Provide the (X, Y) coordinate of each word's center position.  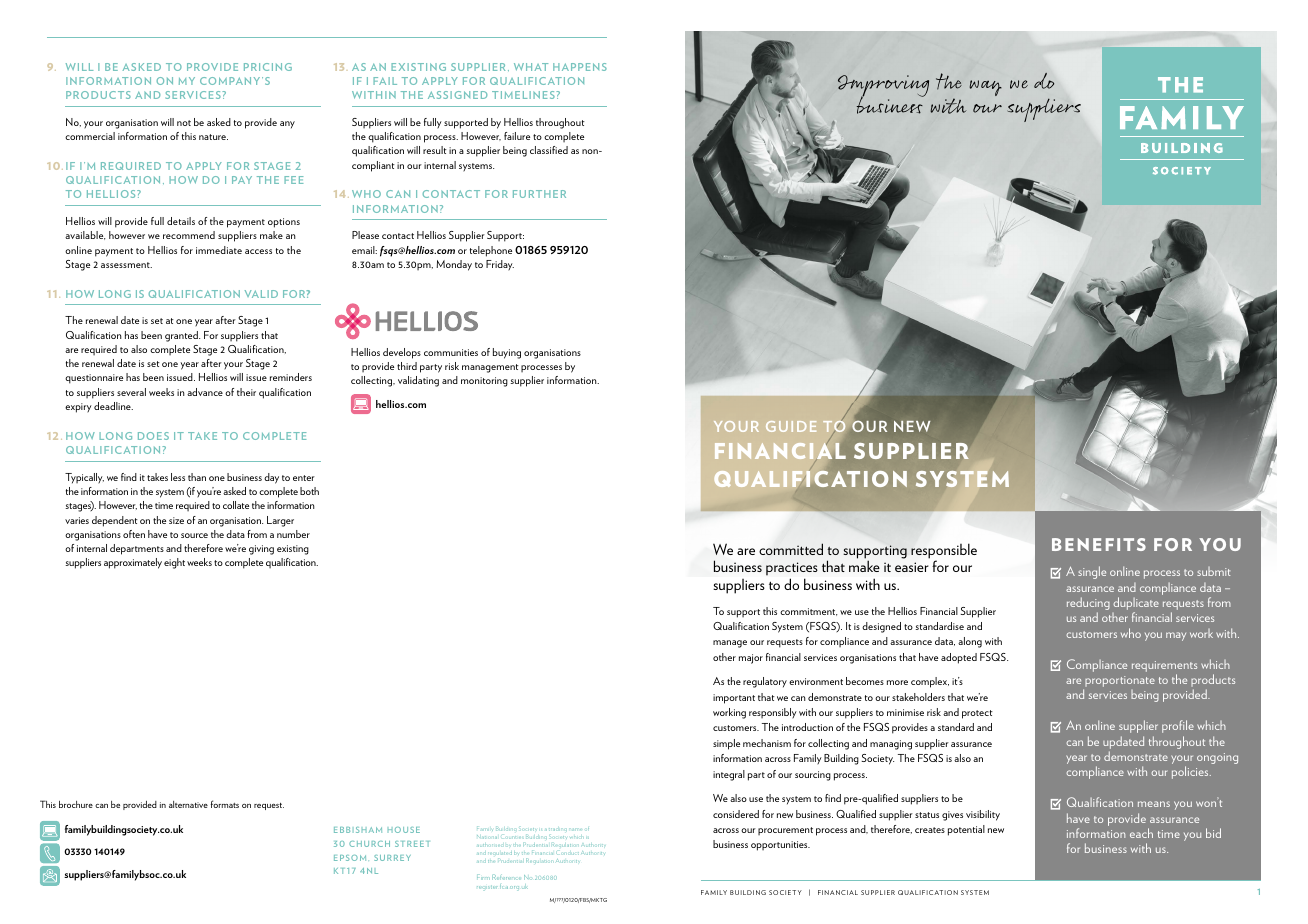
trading (558, 829)
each (1141, 833)
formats (225, 804)
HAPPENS (580, 67)
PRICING (268, 67)
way (985, 88)
